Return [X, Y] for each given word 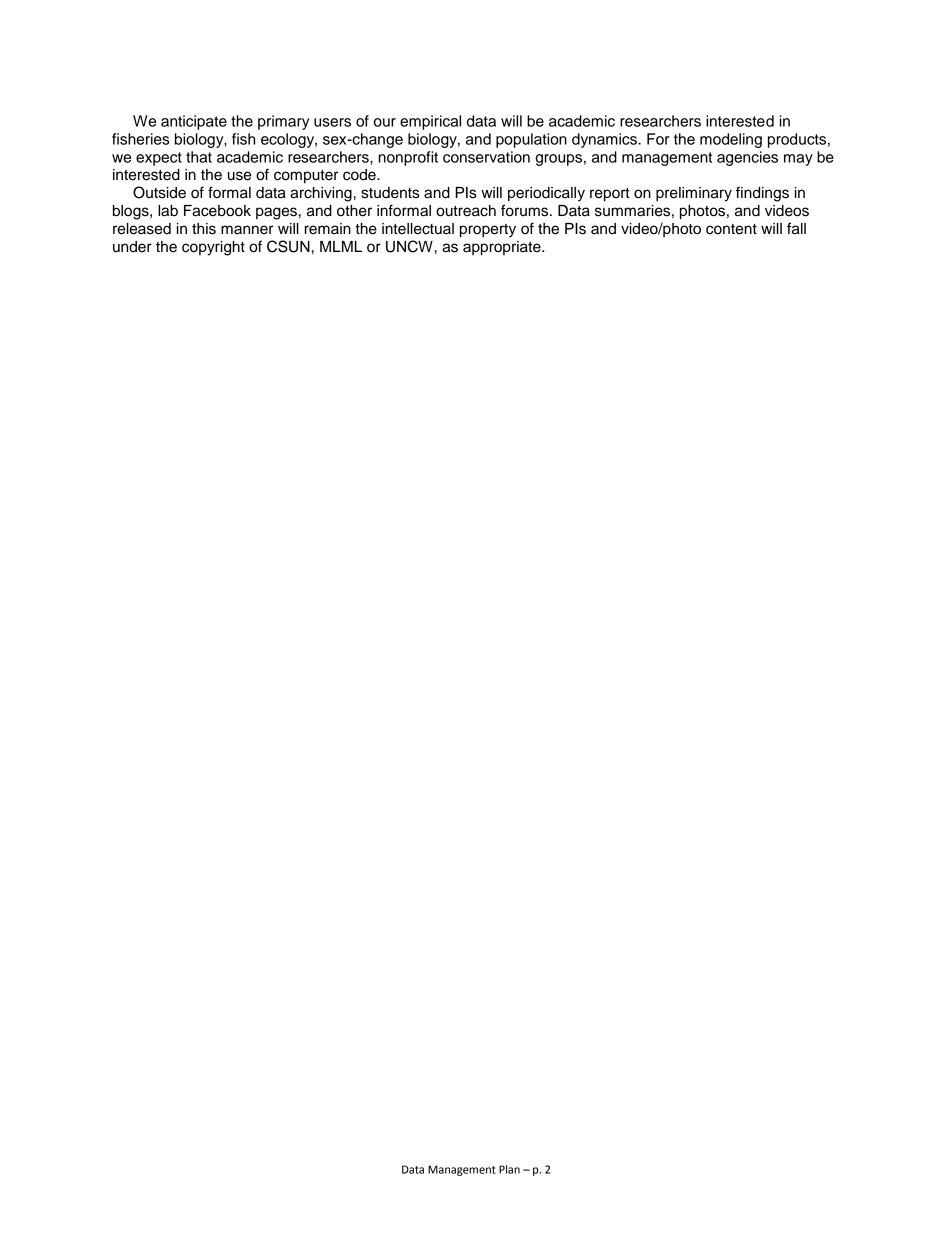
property [488, 231]
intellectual [418, 229]
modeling [731, 140]
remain [328, 229]
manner [247, 230]
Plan [509, 1169]
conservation [486, 157]
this [204, 229]
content [731, 229]
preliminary [694, 194]
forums [526, 210]
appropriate [503, 248]
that [199, 157]
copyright [213, 248]
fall [796, 228]
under [132, 247]
